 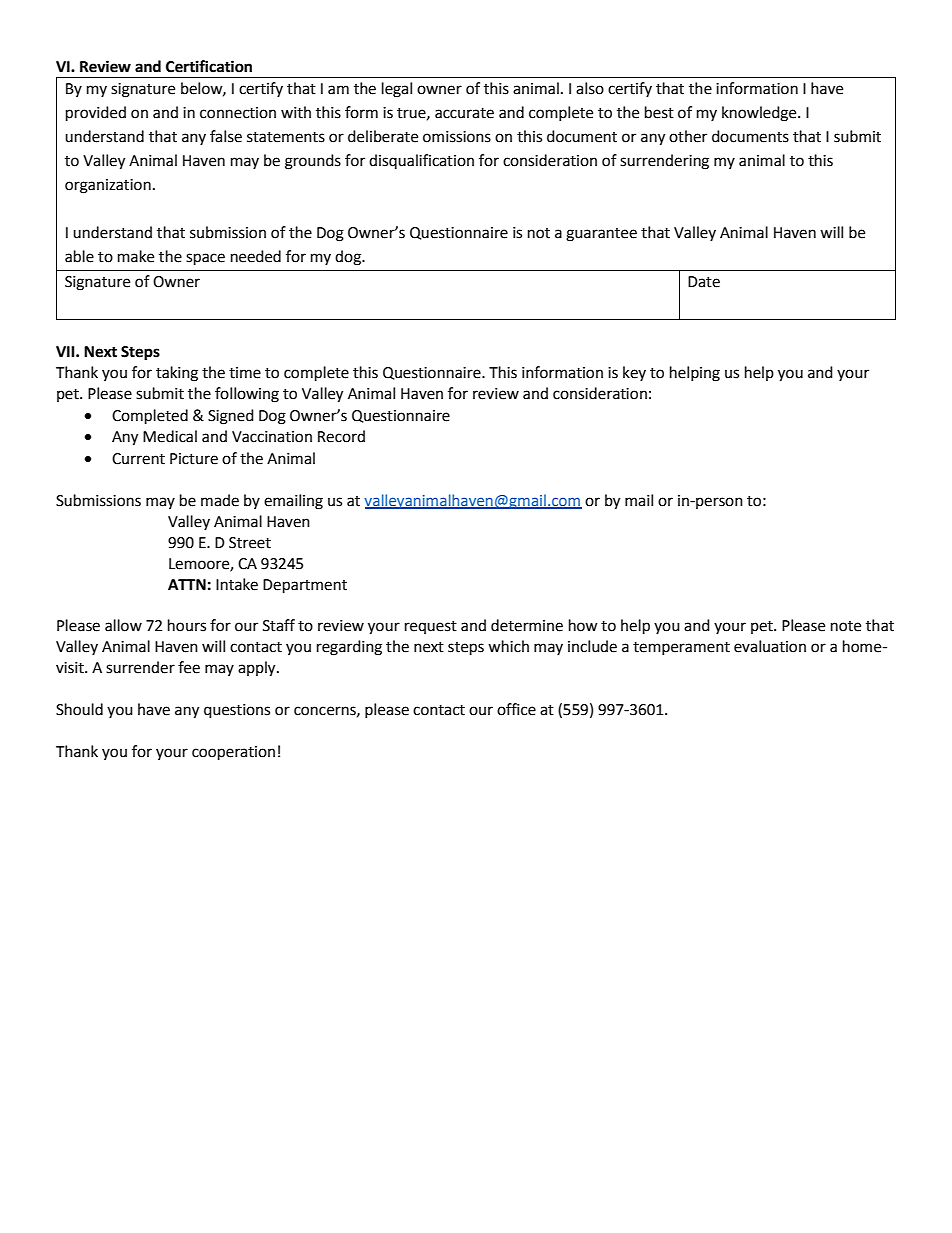 What do you see at coordinates (209, 66) in the screenshot?
I see `Certification` at bounding box center [209, 66].
